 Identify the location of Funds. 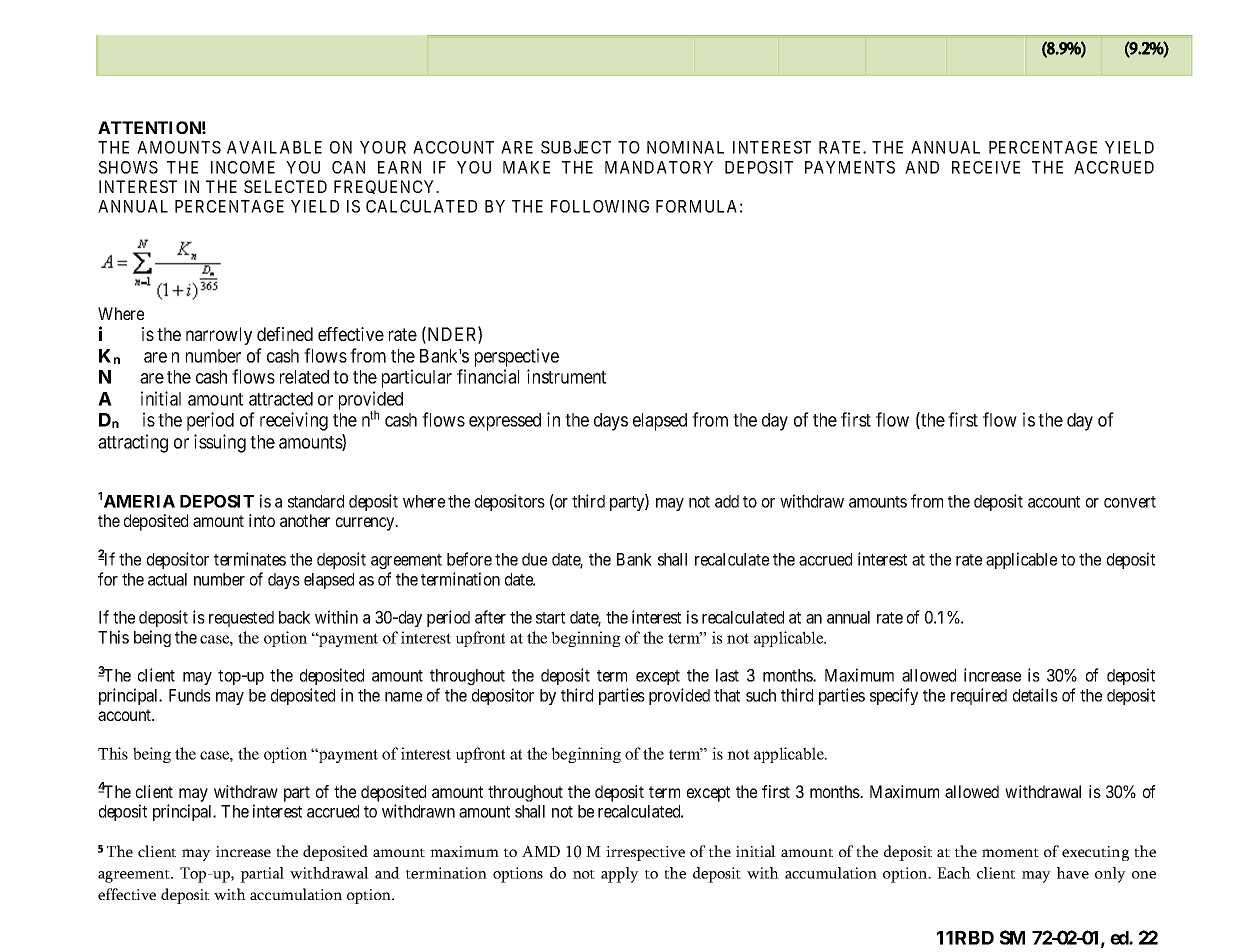
(190, 695).
